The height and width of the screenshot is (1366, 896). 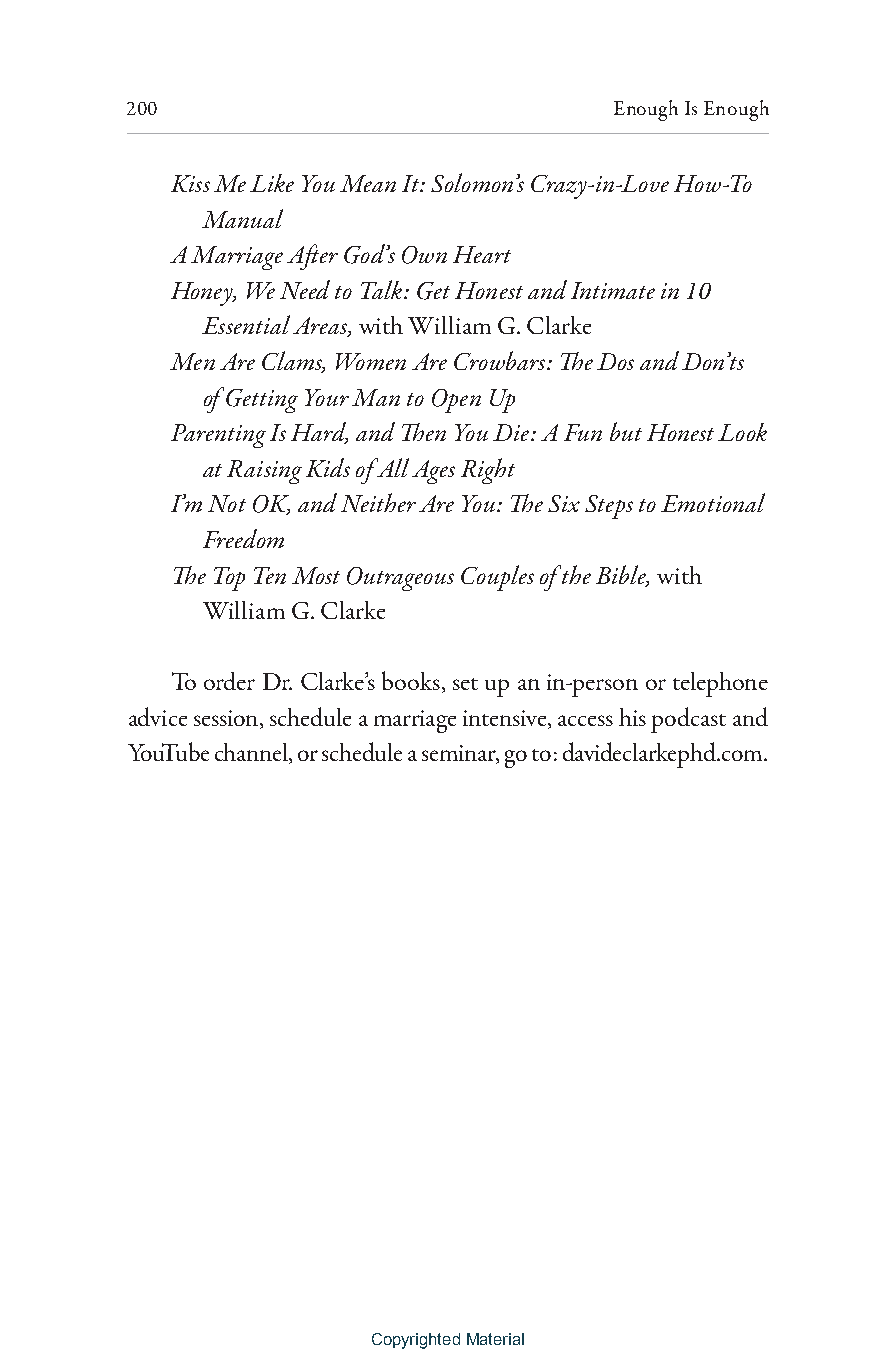 What do you see at coordinates (433, 472) in the screenshot?
I see `Ages` at bounding box center [433, 472].
